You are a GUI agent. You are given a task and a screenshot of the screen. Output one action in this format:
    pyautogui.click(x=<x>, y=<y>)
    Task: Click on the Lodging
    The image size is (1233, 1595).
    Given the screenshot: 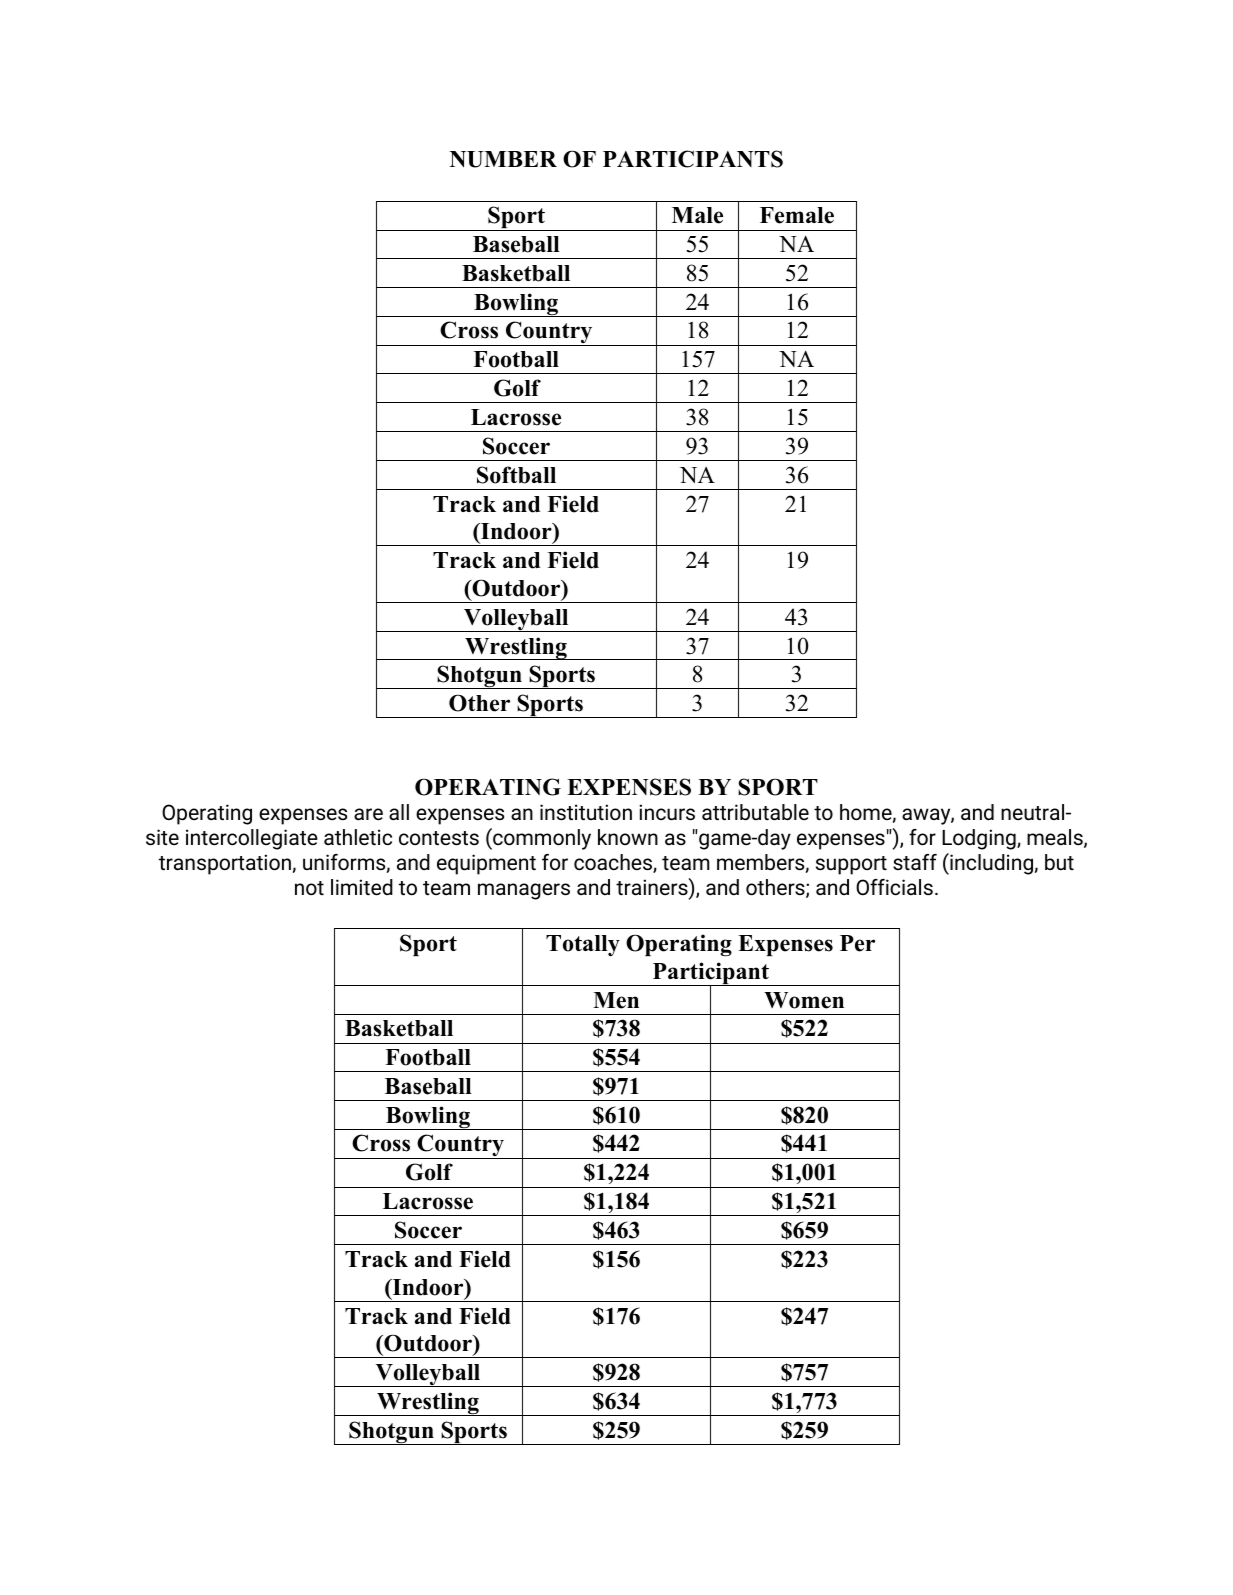 What is the action you would take?
    pyautogui.click(x=980, y=839)
